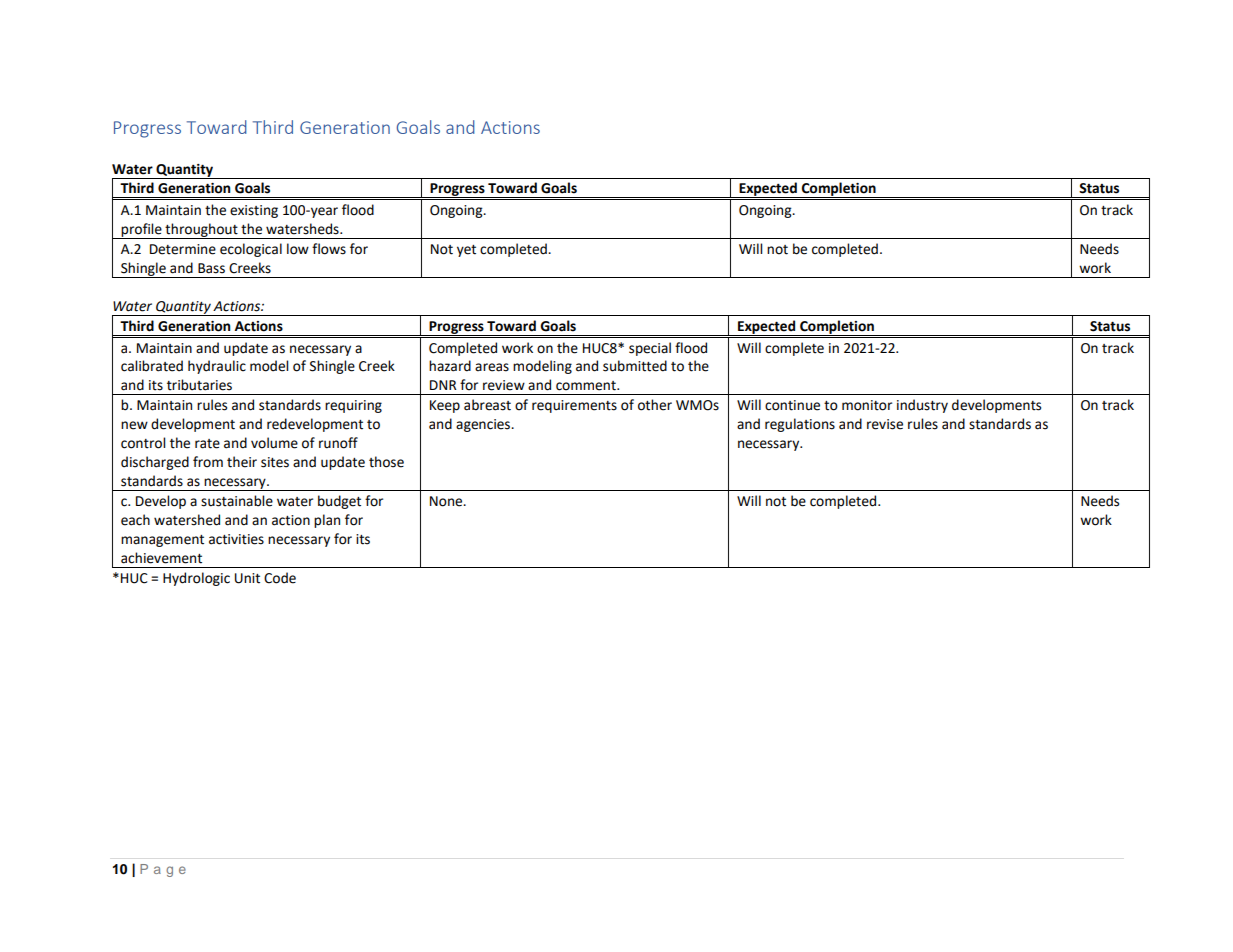 The height and width of the document is (952, 1233). What do you see at coordinates (247, 578) in the document?
I see `Unit` at bounding box center [247, 578].
